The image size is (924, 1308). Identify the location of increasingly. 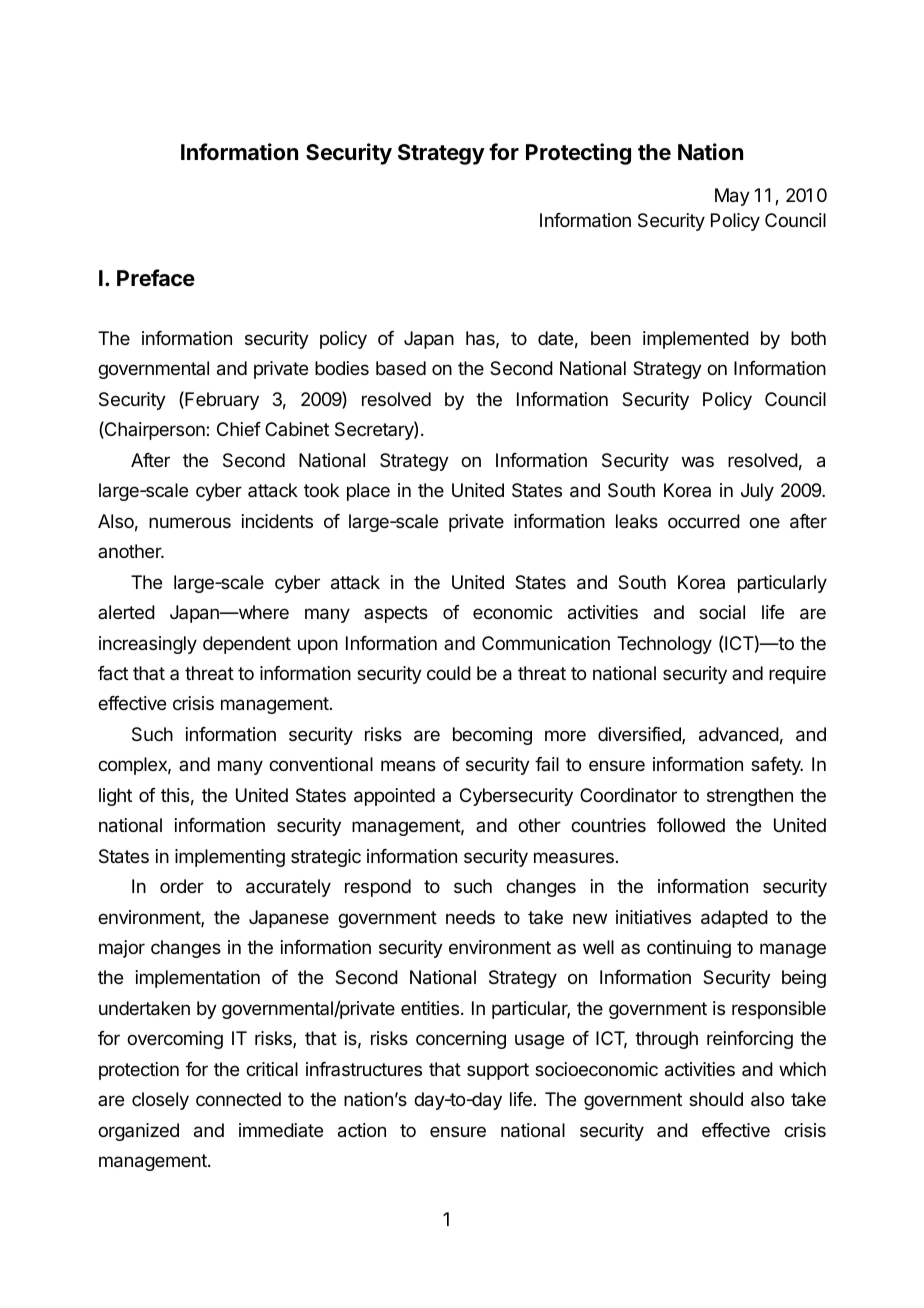
(148, 645).
